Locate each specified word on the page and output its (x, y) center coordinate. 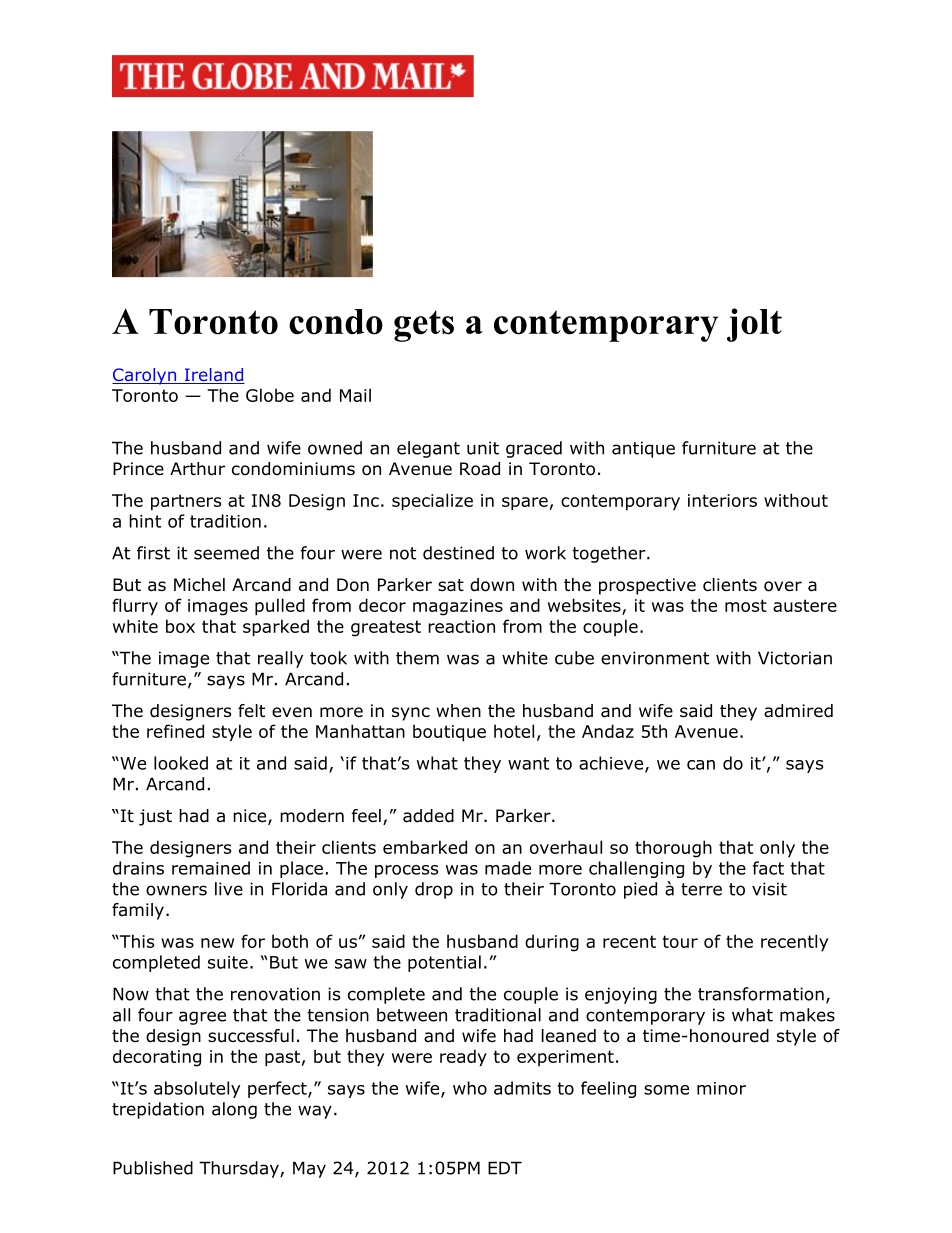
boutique (449, 732)
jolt (754, 325)
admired (798, 711)
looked (181, 763)
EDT (505, 1168)
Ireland (213, 376)
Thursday (240, 1169)
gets (424, 326)
